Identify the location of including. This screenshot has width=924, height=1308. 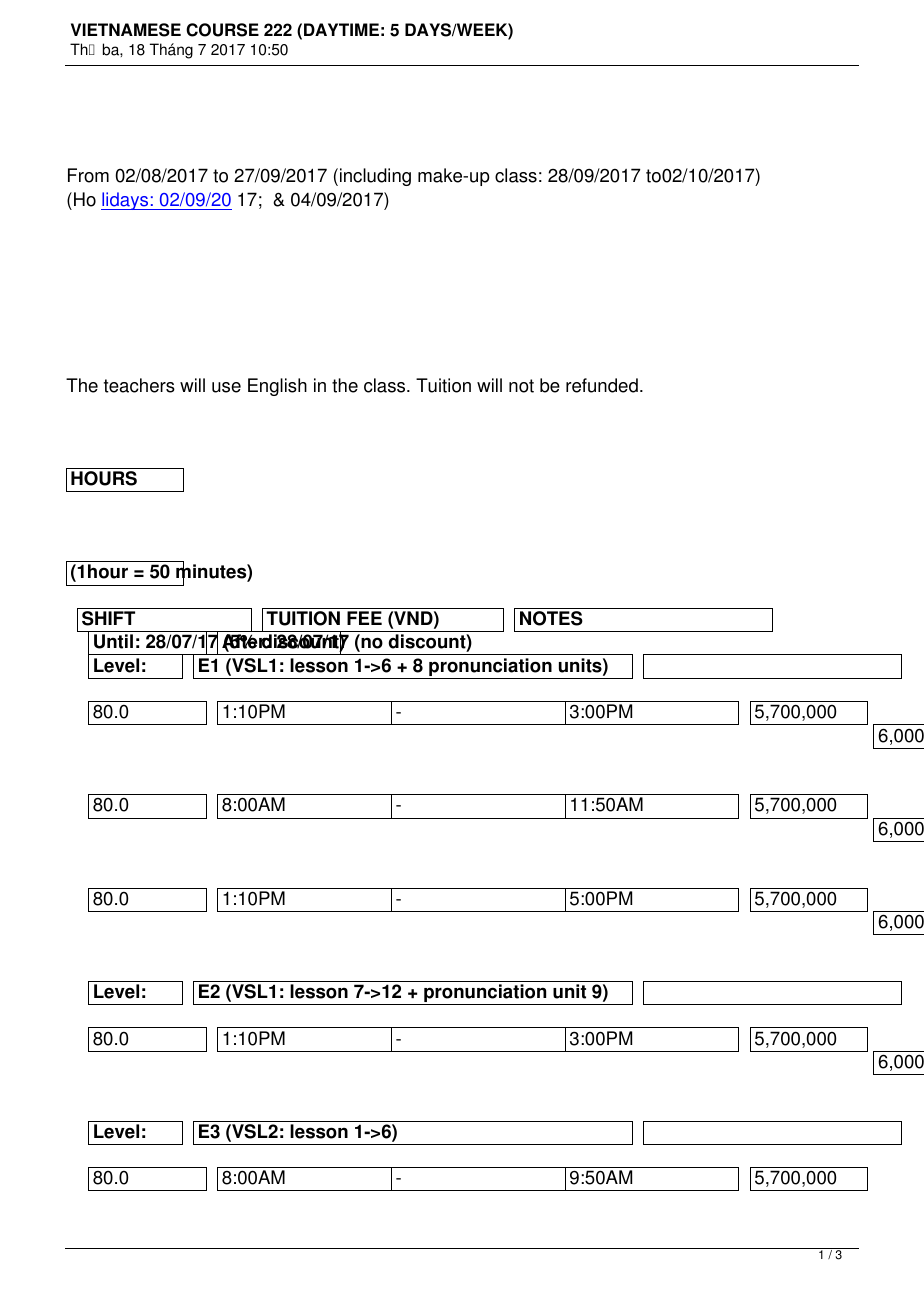
(375, 177).
